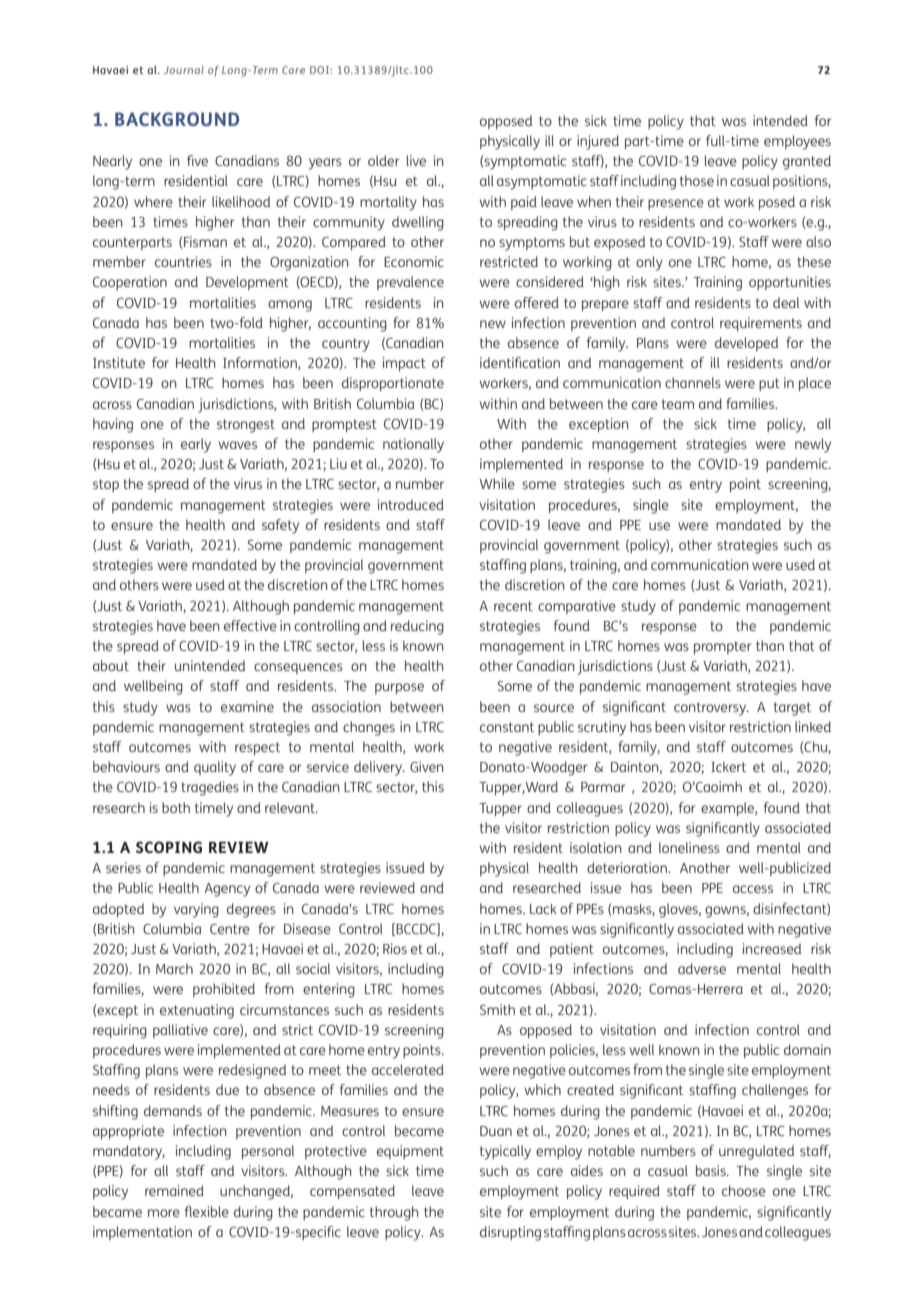  What do you see at coordinates (697, 180) in the screenshot?
I see `those` at bounding box center [697, 180].
